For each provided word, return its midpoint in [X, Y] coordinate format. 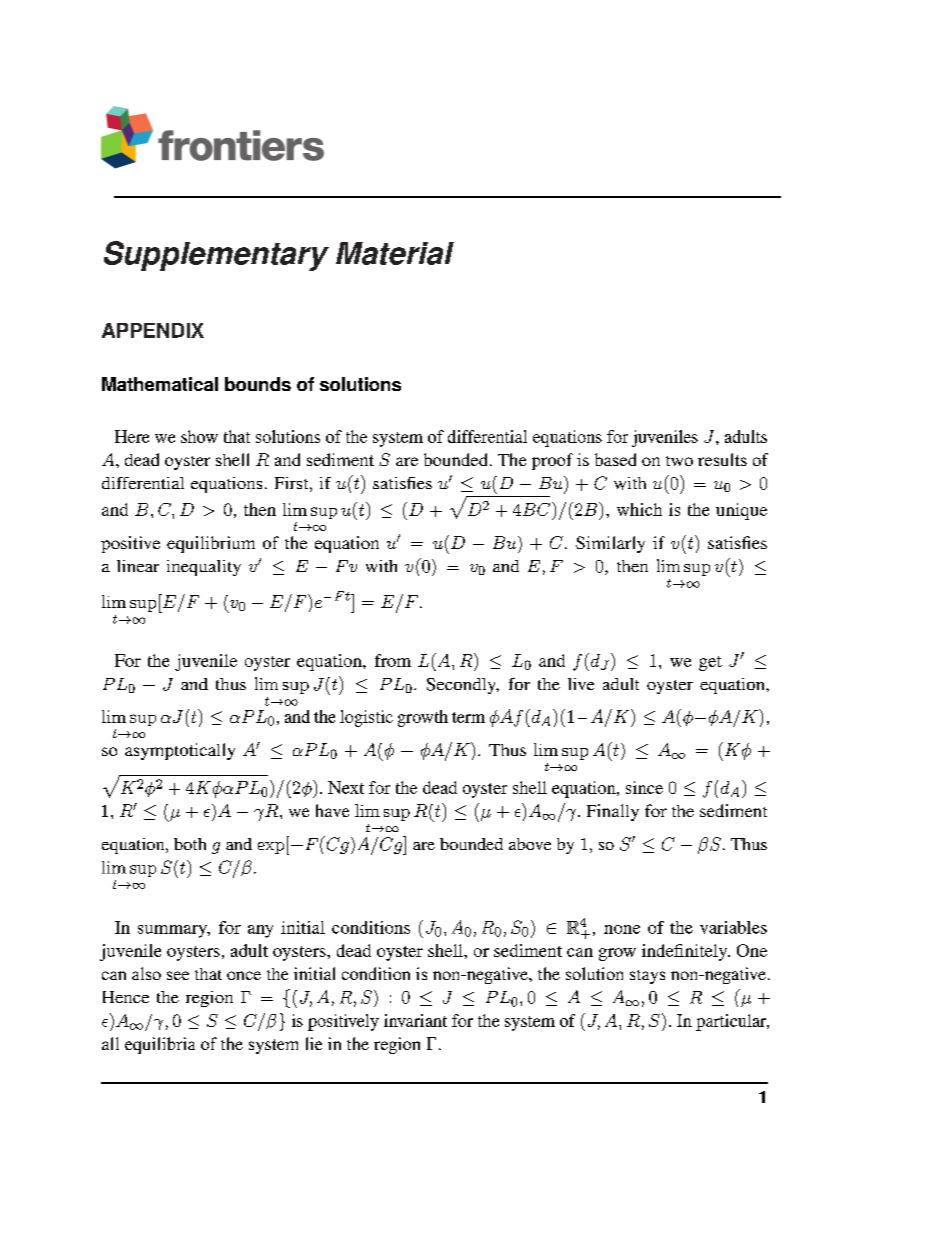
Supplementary [216, 256]
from [393, 660]
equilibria [160, 1045]
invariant [415, 1020]
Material [395, 253]
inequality [204, 568]
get [710, 663]
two [679, 461]
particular [732, 1022]
